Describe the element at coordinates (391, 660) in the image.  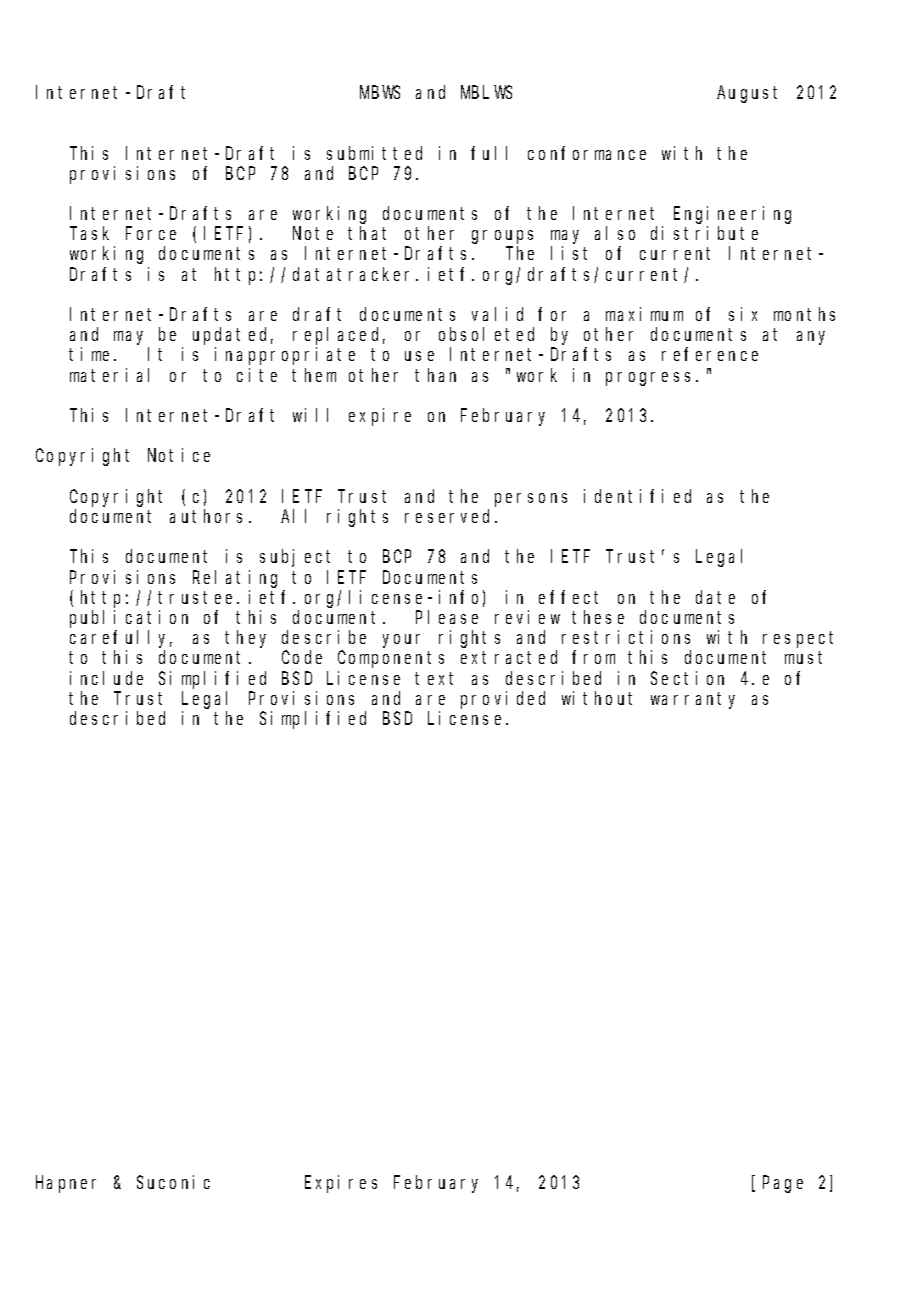
I see `Components` at that location.
